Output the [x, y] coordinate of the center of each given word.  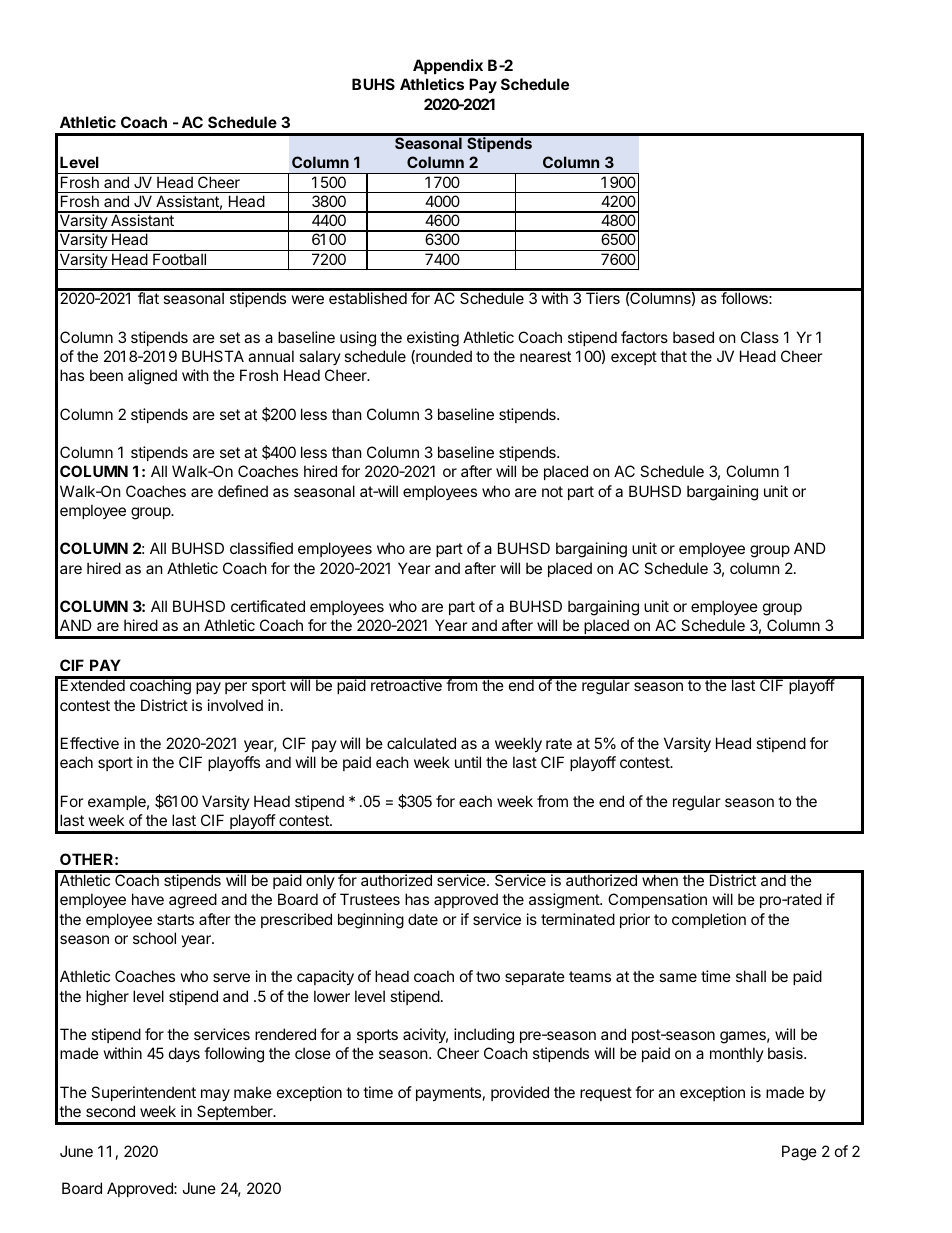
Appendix [448, 66]
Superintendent [143, 1093]
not [552, 491]
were [308, 299]
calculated [421, 743]
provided [520, 1093]
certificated [268, 606]
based [693, 337]
